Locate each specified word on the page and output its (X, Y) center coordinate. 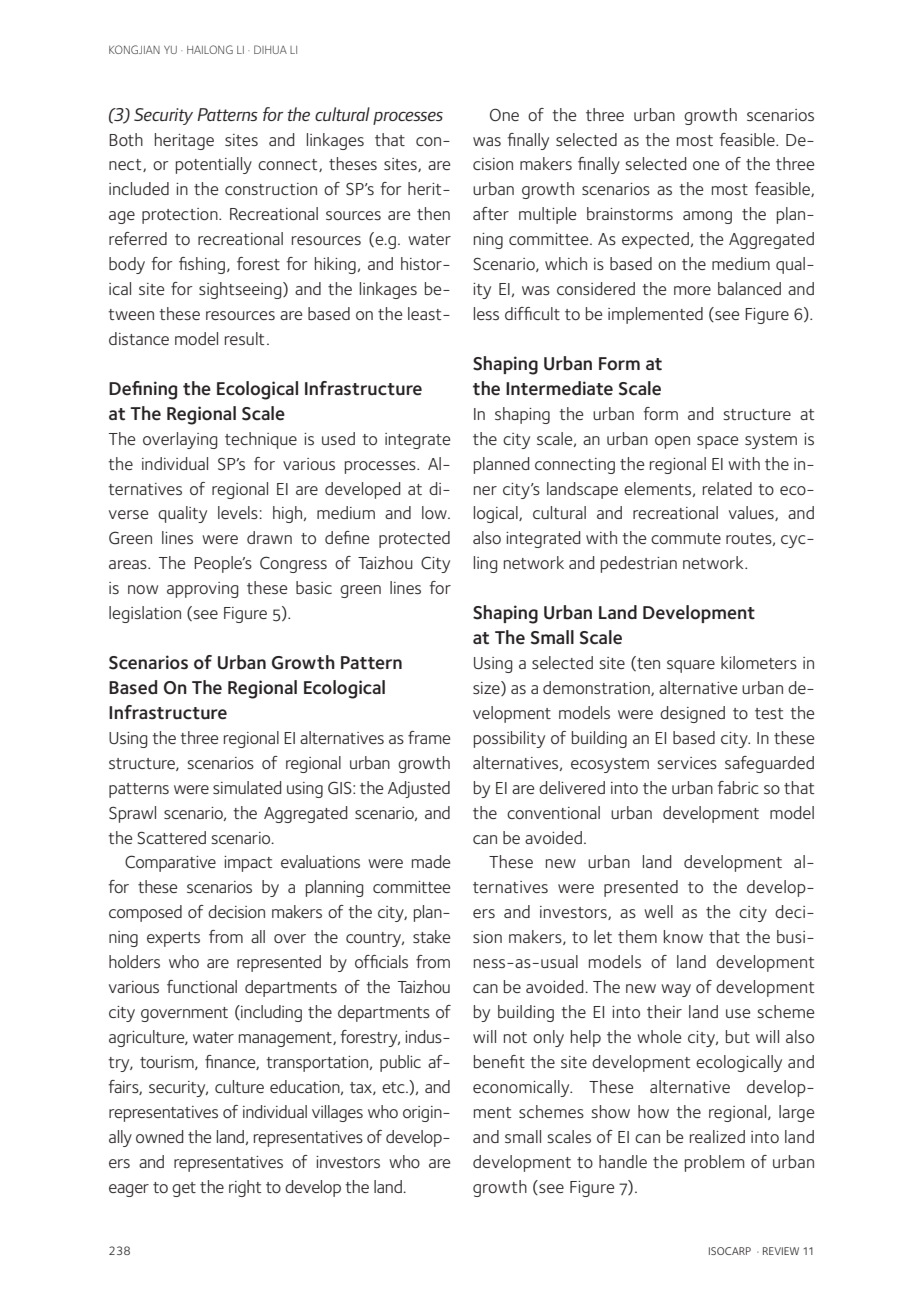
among (707, 217)
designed (692, 714)
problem (714, 1163)
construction (271, 189)
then (433, 213)
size (487, 688)
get (184, 1189)
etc (394, 1087)
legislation (145, 614)
